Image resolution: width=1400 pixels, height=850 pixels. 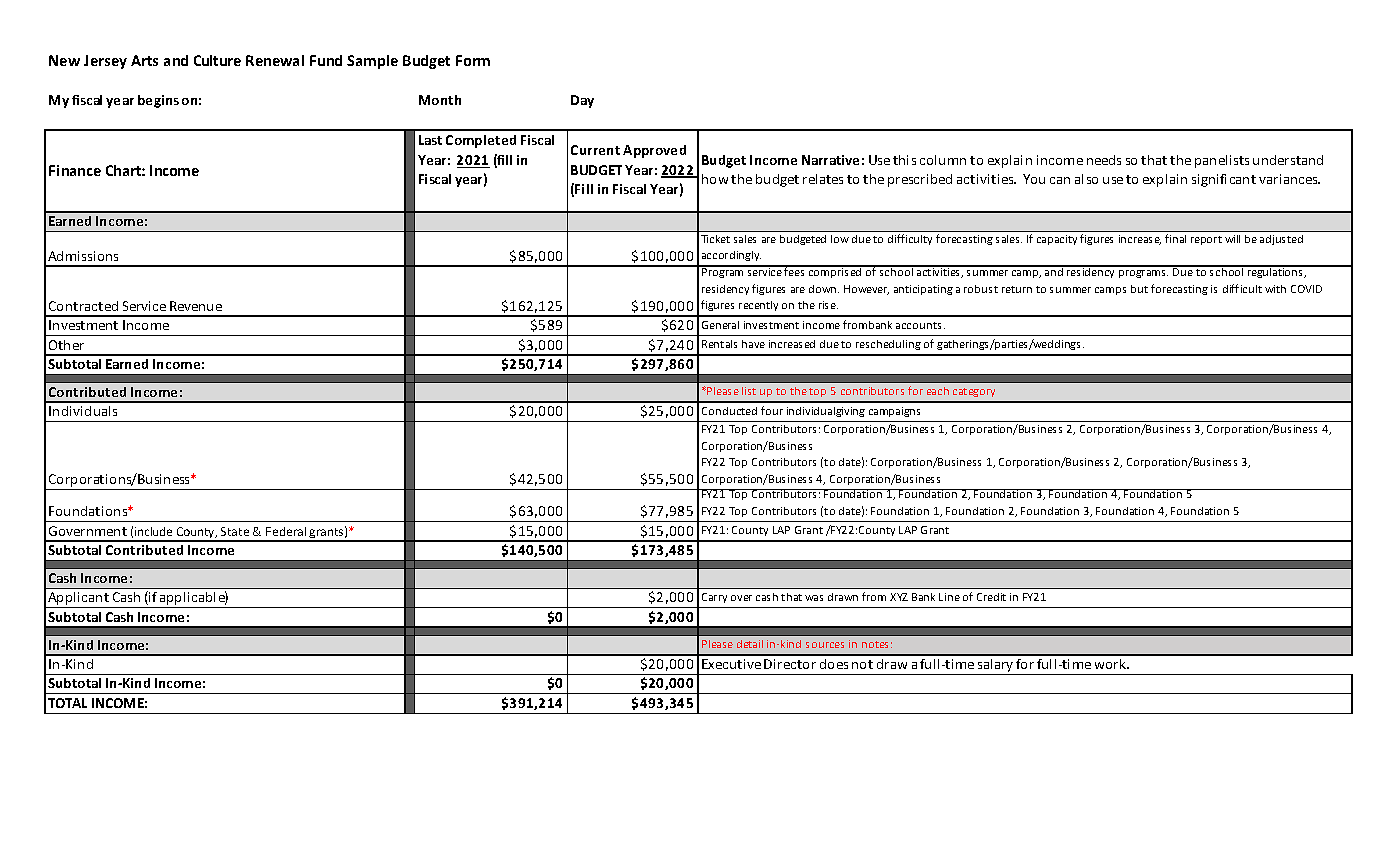 What do you see at coordinates (938, 391) in the image?
I see `each` at bounding box center [938, 391].
